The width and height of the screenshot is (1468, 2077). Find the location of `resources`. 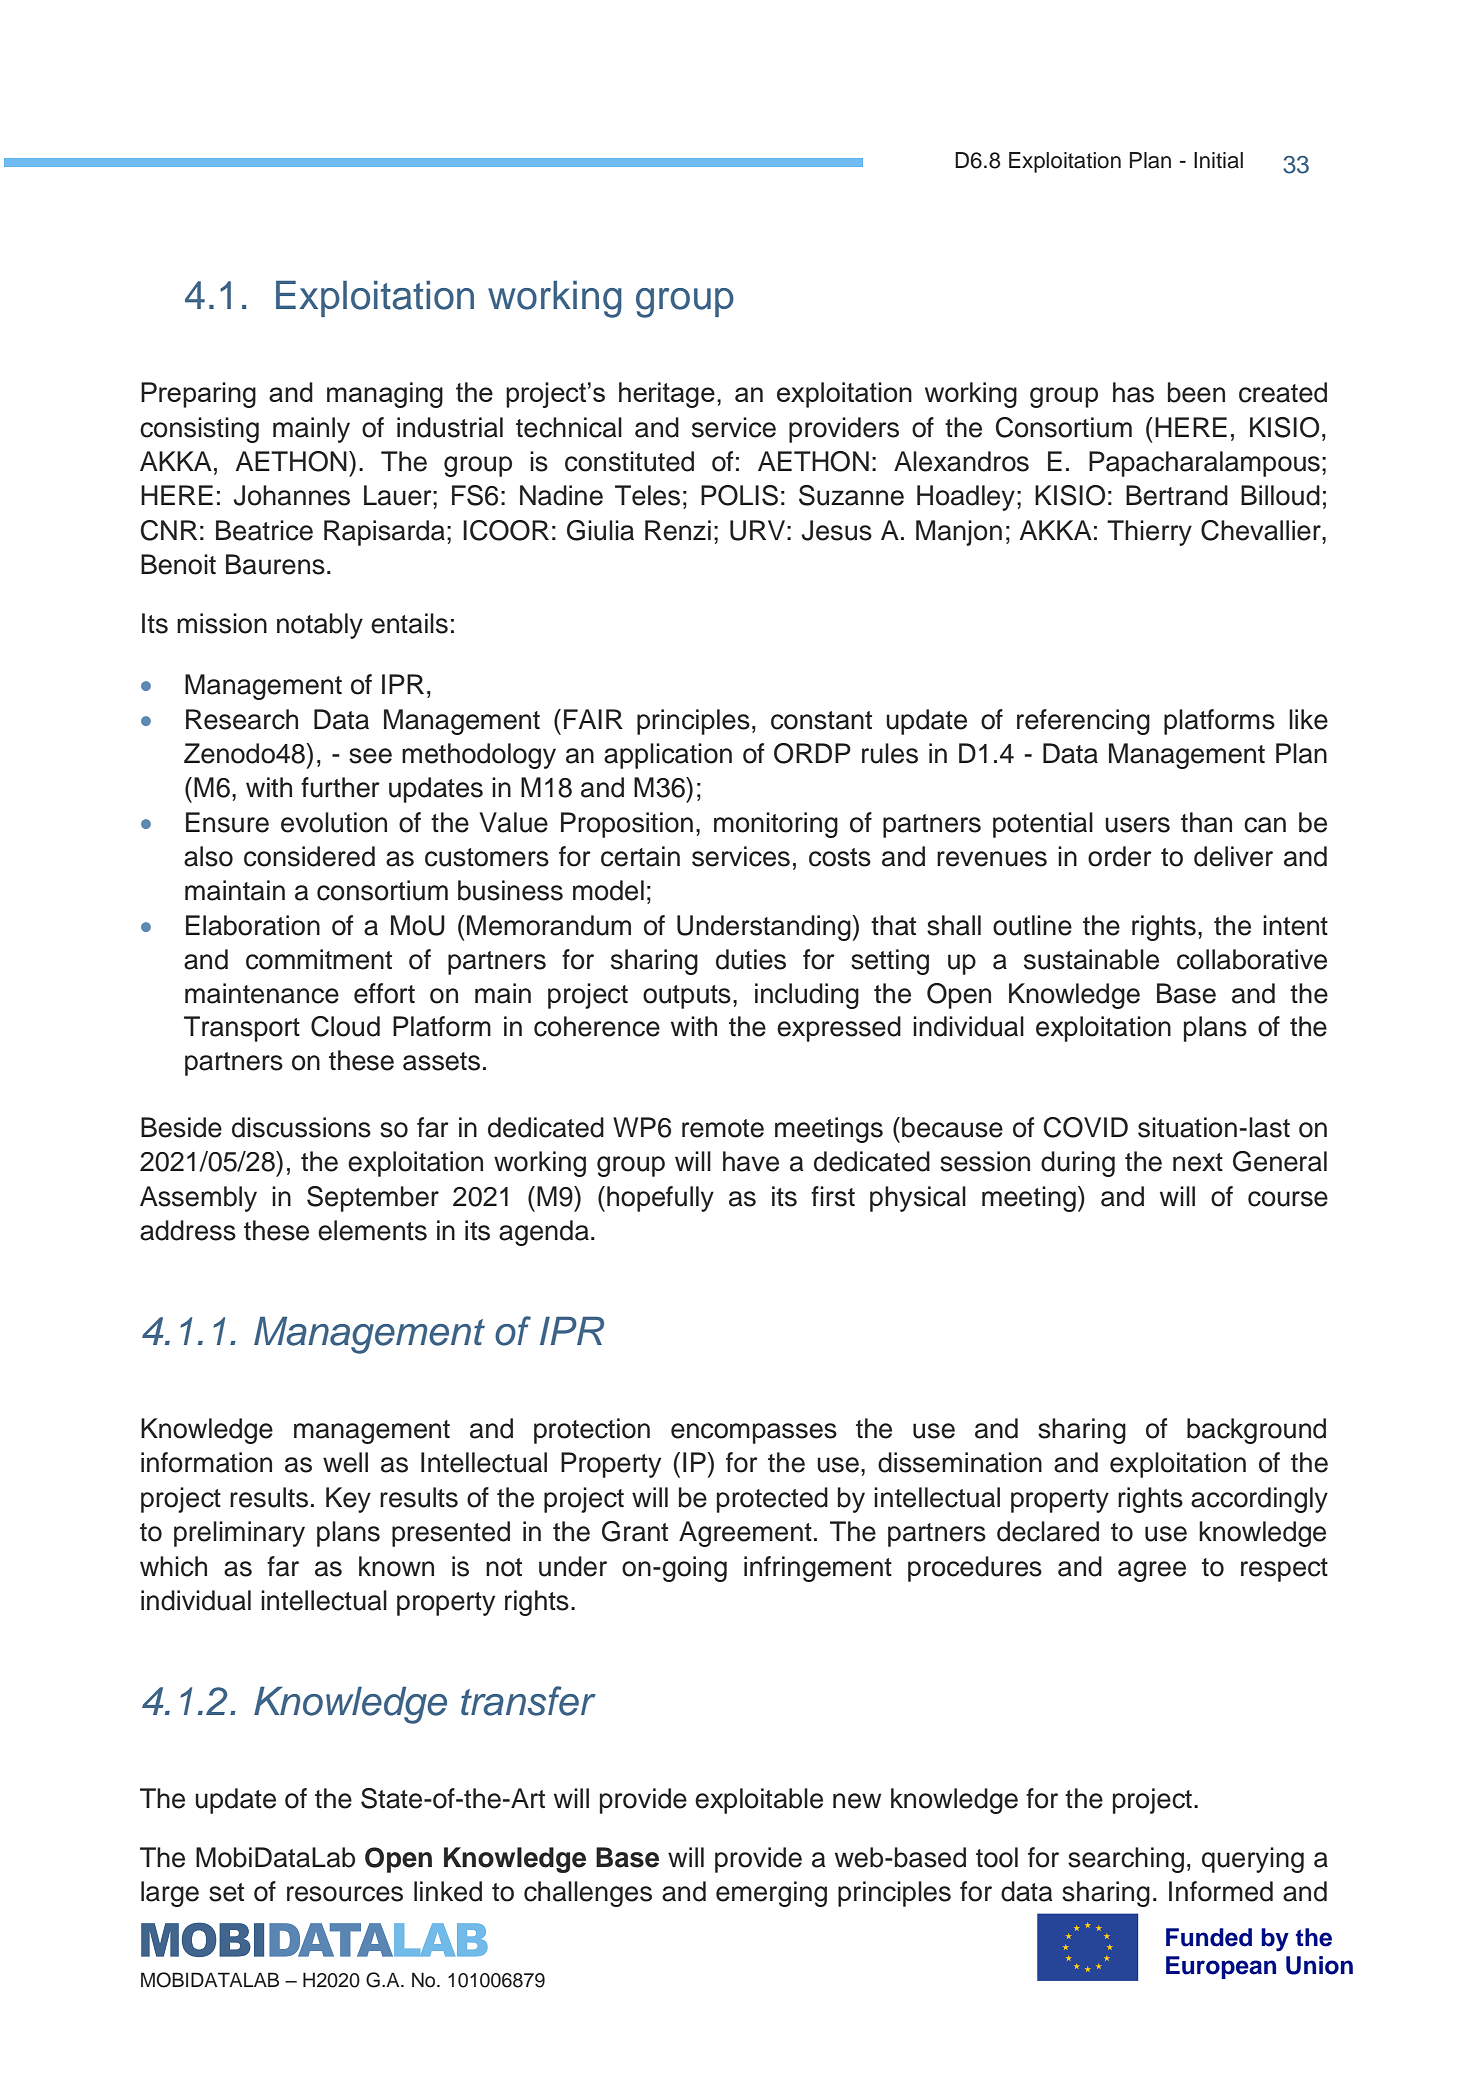

resources is located at coordinates (345, 1894).
